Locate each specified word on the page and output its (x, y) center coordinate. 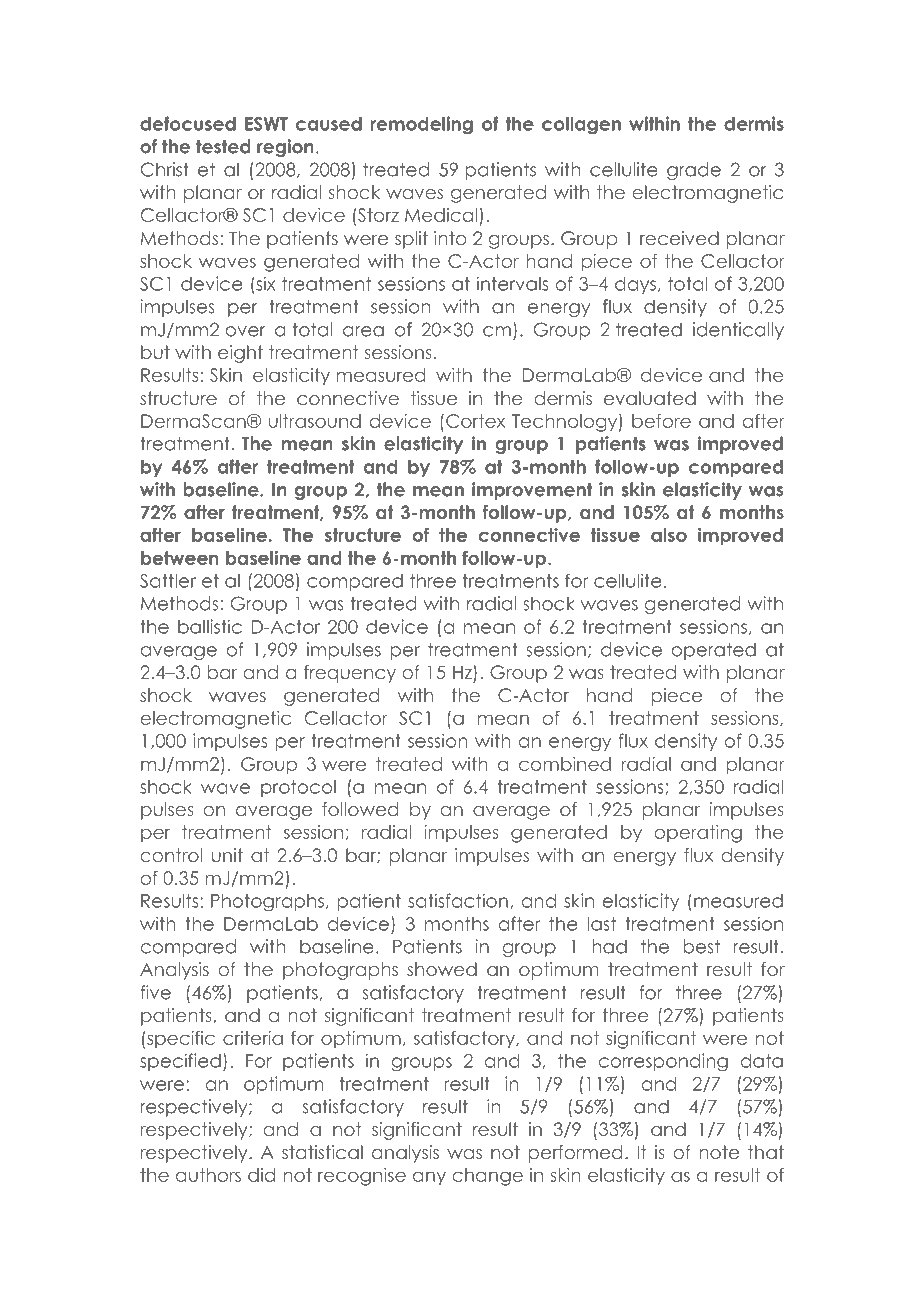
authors (208, 1175)
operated (713, 651)
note (719, 1152)
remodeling (421, 125)
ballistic (210, 626)
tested (223, 146)
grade (694, 171)
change (488, 1177)
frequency (350, 674)
